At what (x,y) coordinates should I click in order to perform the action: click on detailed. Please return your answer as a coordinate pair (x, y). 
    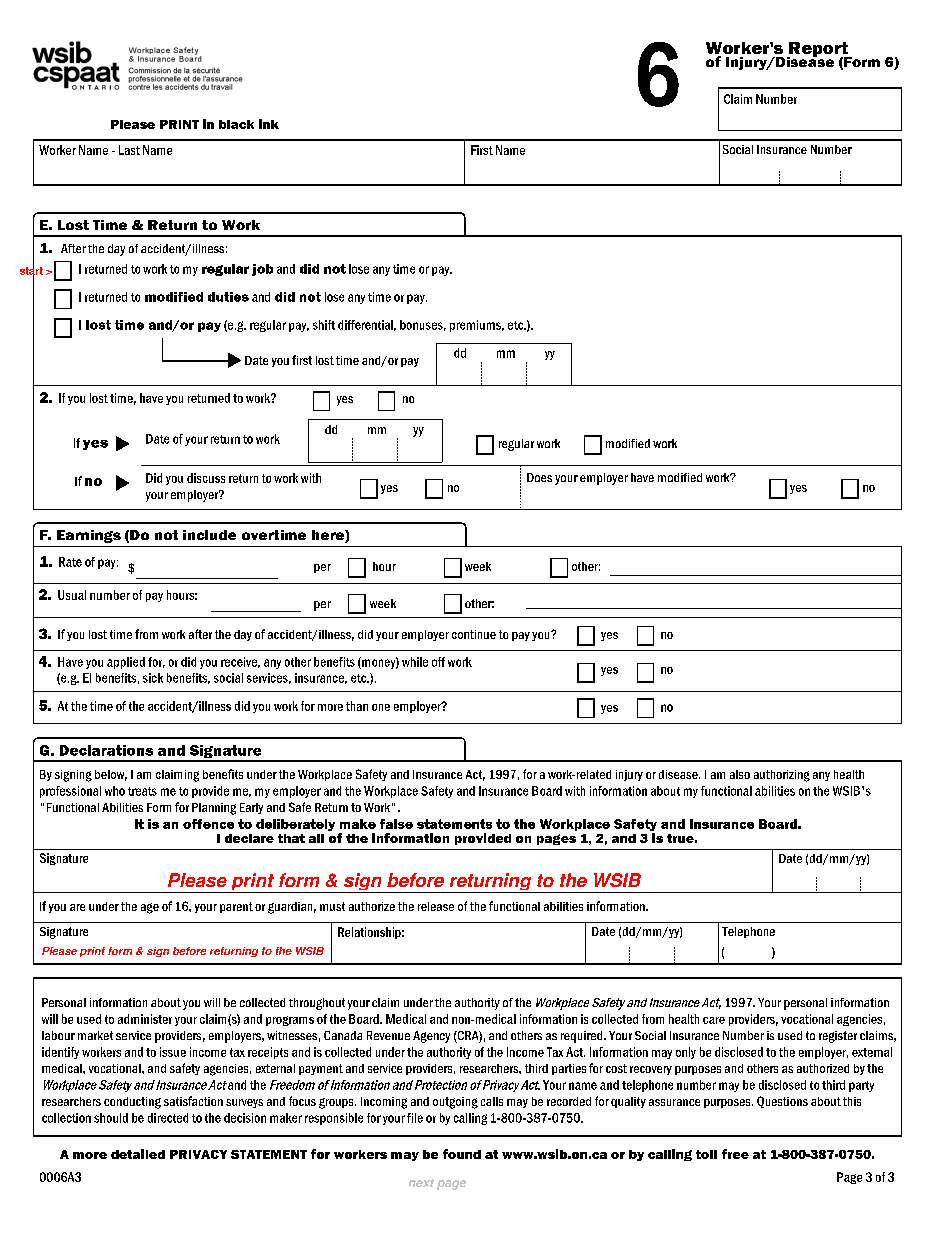
    Looking at the image, I should click on (138, 1154).
